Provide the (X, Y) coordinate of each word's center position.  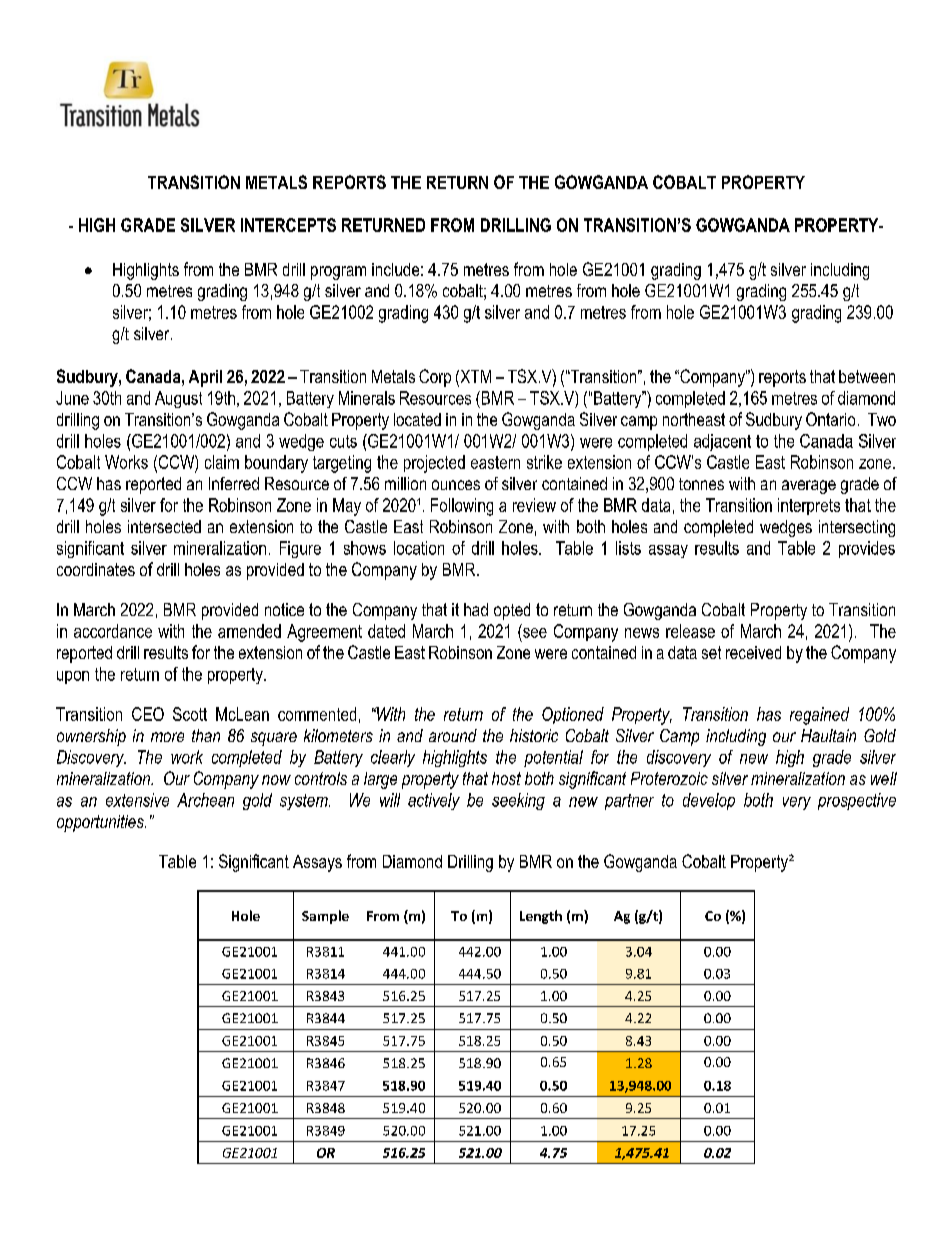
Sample (325, 917)
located (417, 419)
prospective (857, 801)
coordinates (96, 569)
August (178, 399)
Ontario (830, 419)
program (338, 273)
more (167, 737)
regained (819, 716)
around (453, 735)
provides (867, 549)
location (419, 548)
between (867, 376)
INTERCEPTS (288, 225)
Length (541, 917)
